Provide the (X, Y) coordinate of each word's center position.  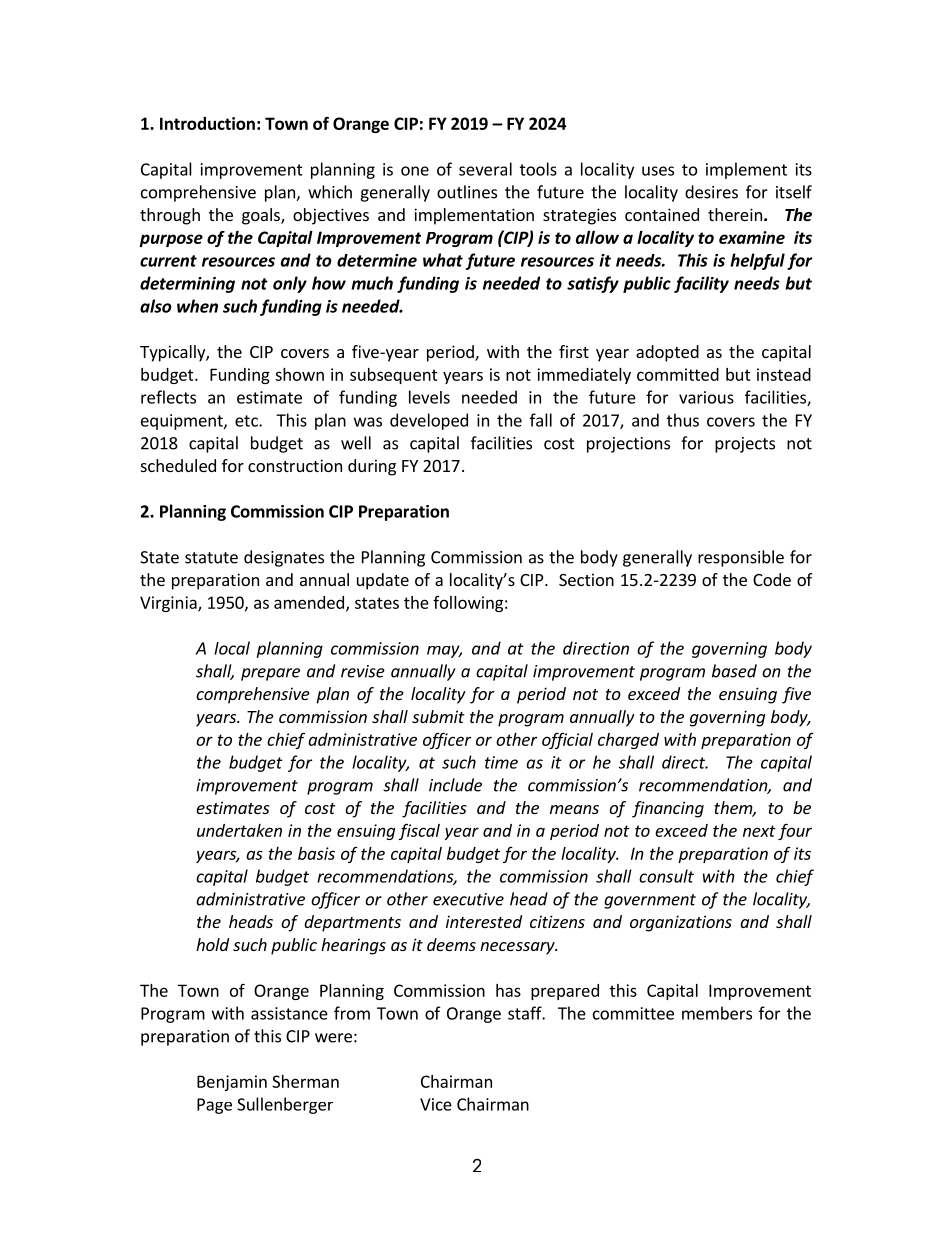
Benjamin (232, 1083)
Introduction (207, 123)
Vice (436, 1104)
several (485, 169)
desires (711, 192)
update (383, 581)
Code (772, 579)
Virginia (169, 604)
